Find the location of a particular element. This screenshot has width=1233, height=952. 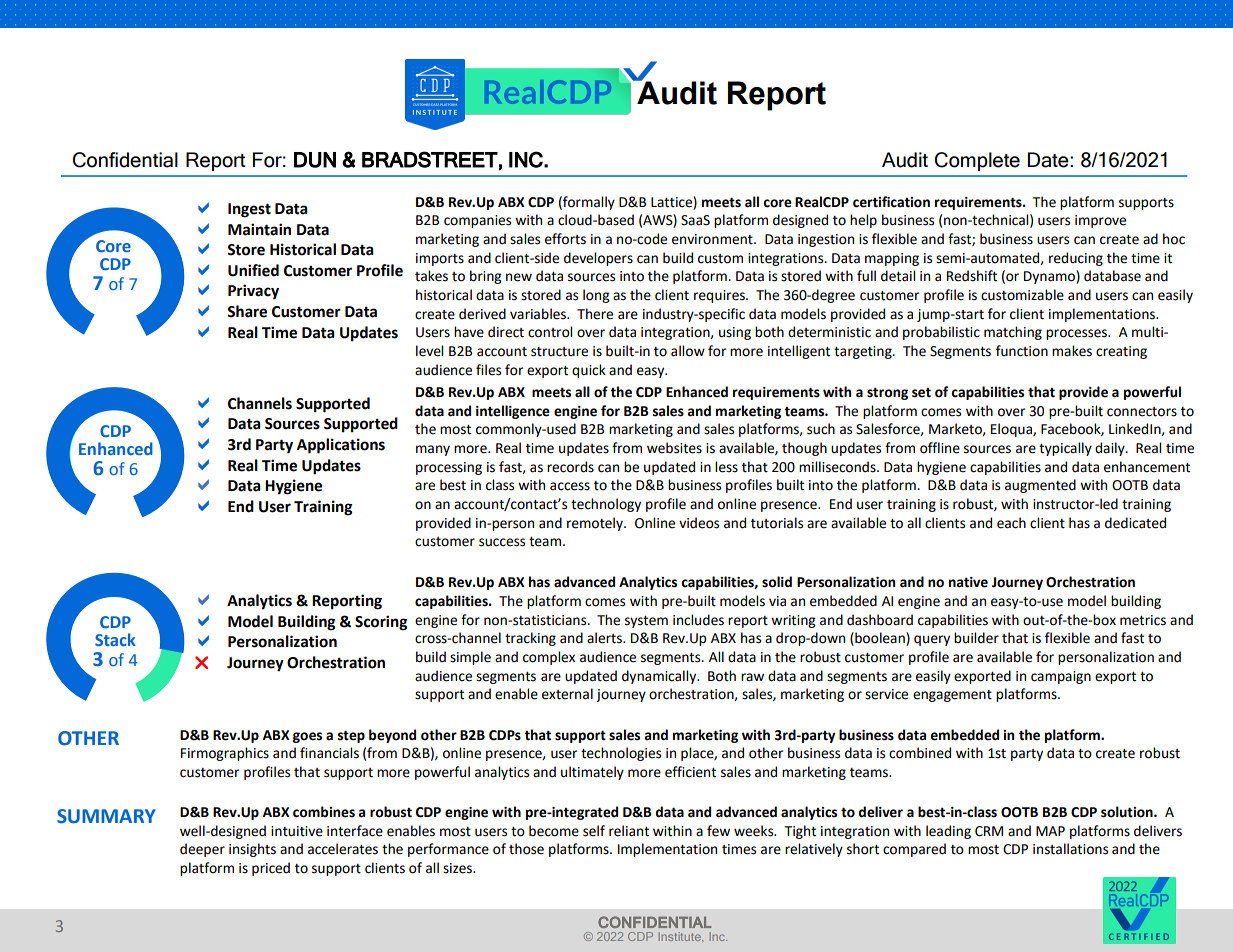

Institute is located at coordinates (680, 936).
